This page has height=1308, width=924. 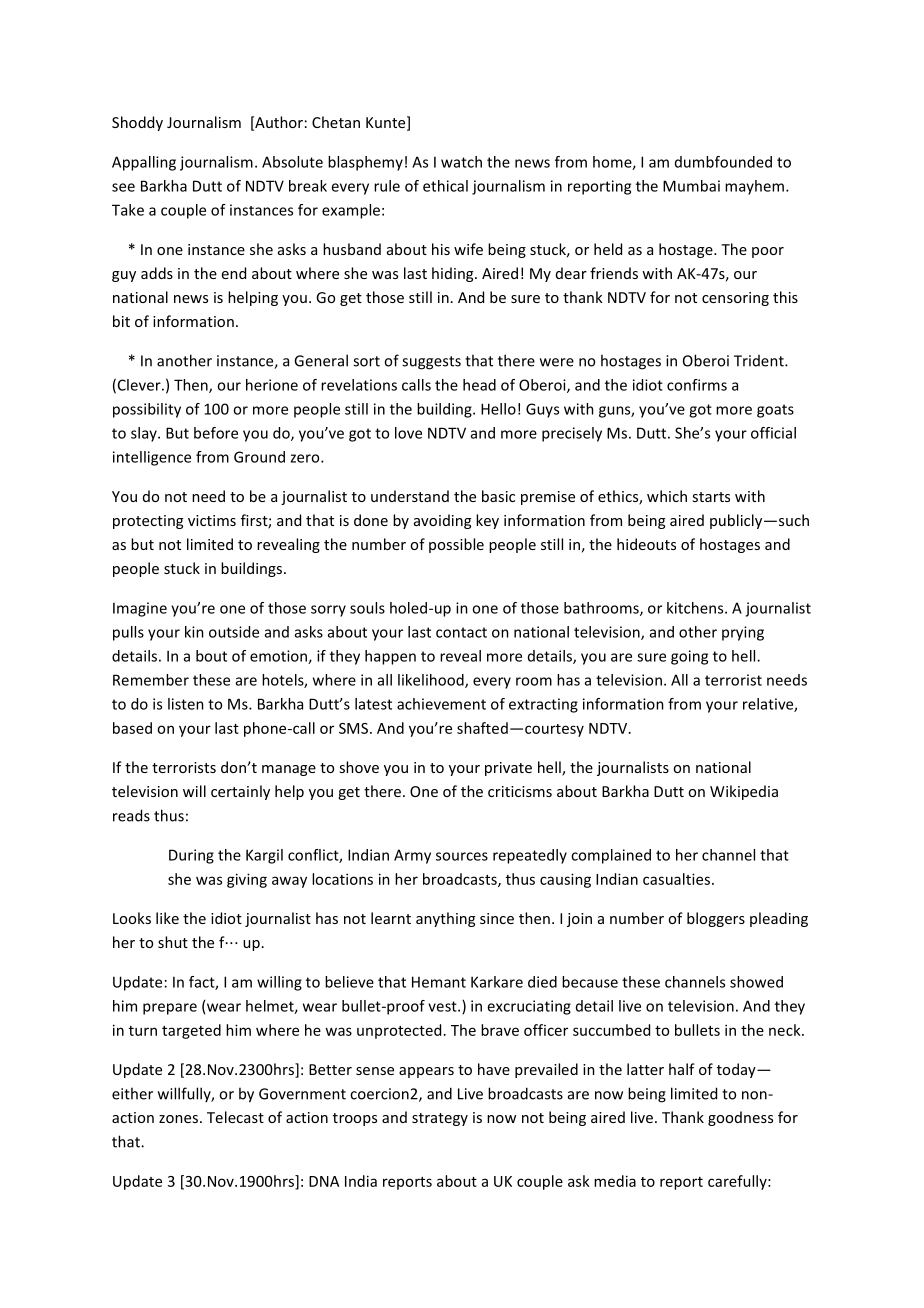 I want to click on goodness, so click(x=740, y=1118).
